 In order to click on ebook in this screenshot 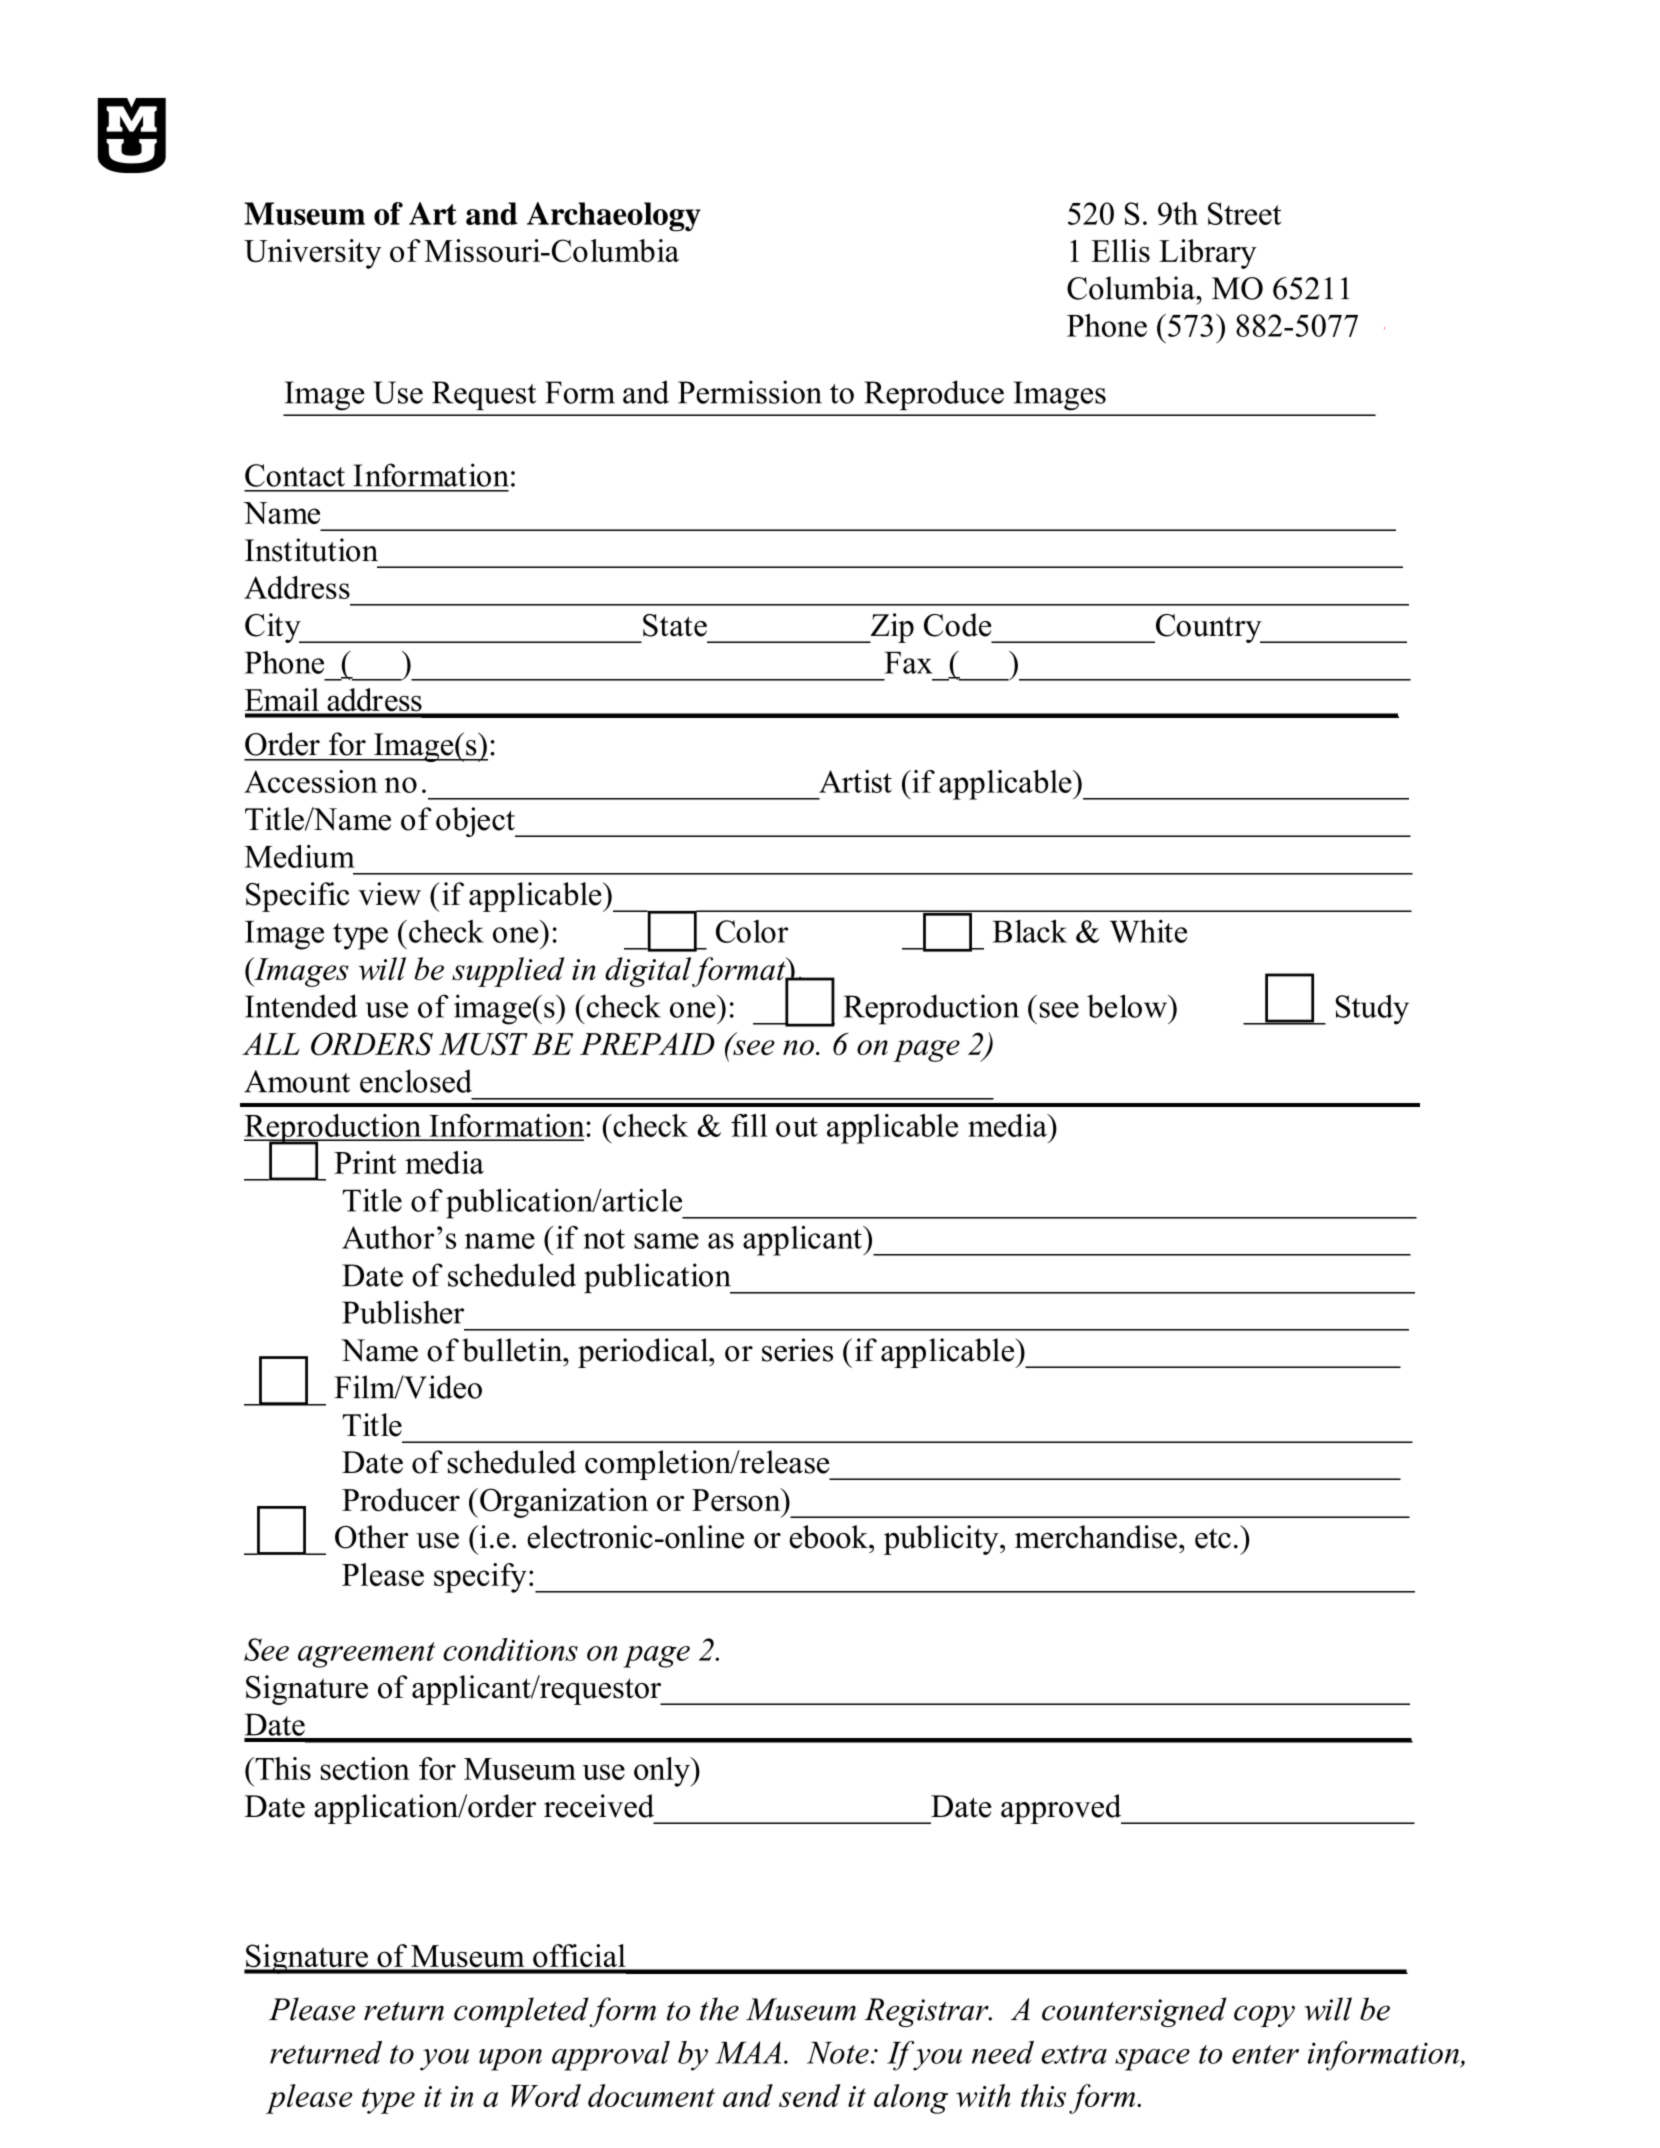, I will do `click(830, 1537)`.
